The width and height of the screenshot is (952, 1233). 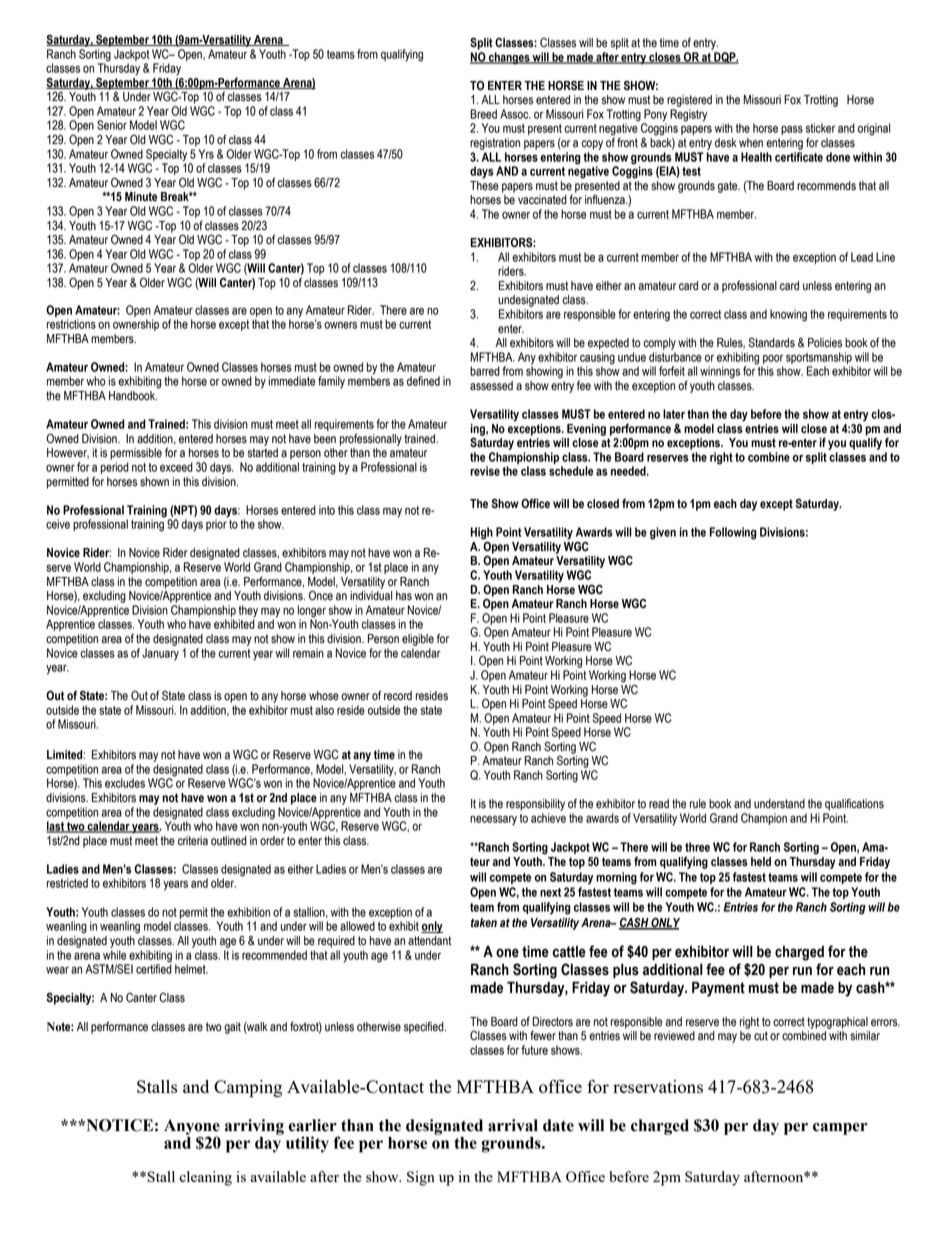 What do you see at coordinates (766, 414) in the screenshot?
I see `before` at bounding box center [766, 414].
